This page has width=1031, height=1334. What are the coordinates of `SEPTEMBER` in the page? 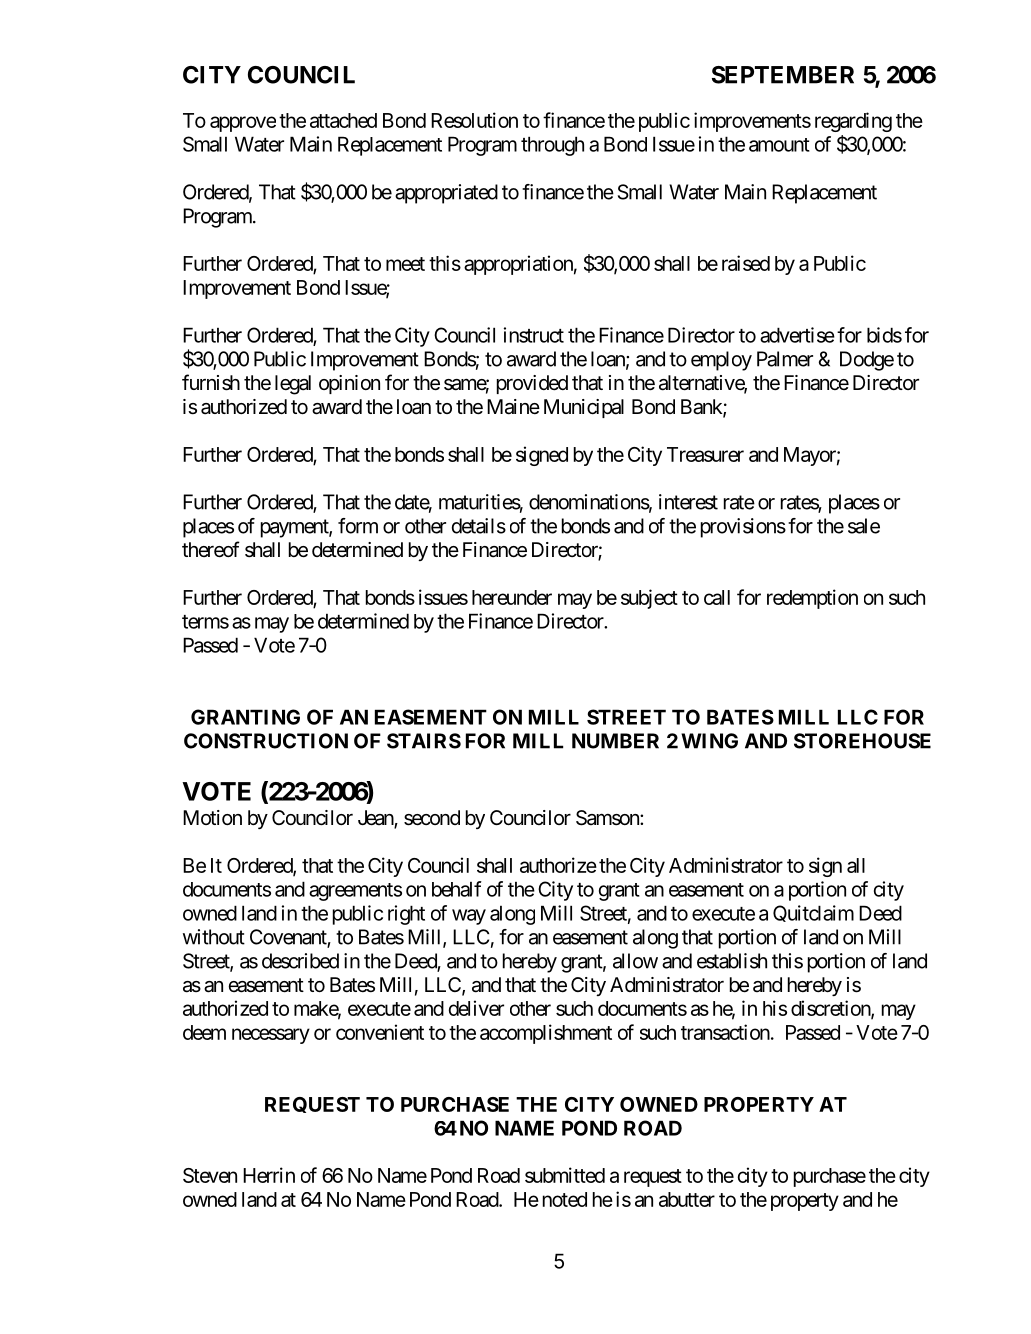 It's located at (783, 75).
